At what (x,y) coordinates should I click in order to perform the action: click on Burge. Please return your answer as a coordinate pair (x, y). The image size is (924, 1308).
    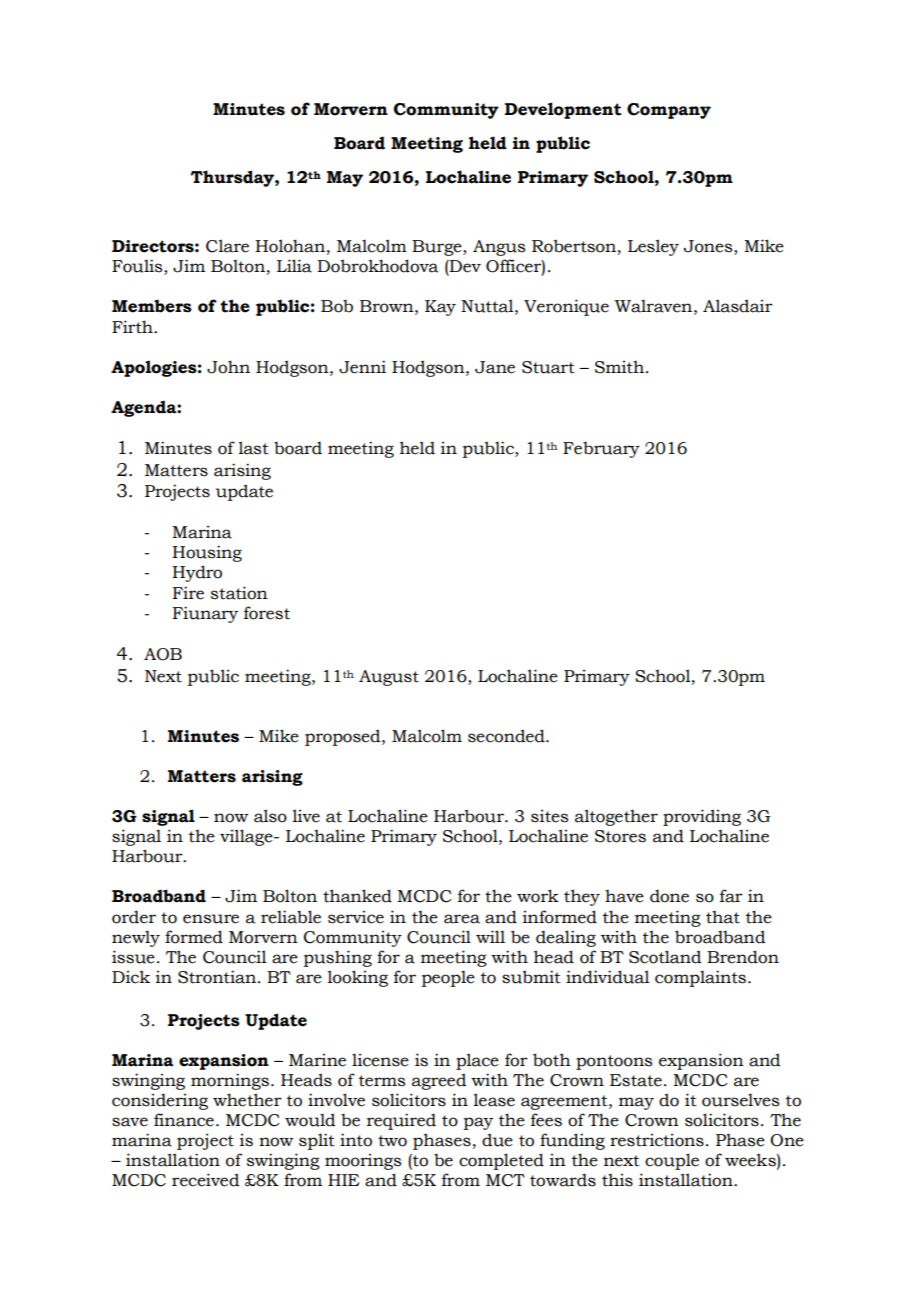
    Looking at the image, I should click on (438, 248).
